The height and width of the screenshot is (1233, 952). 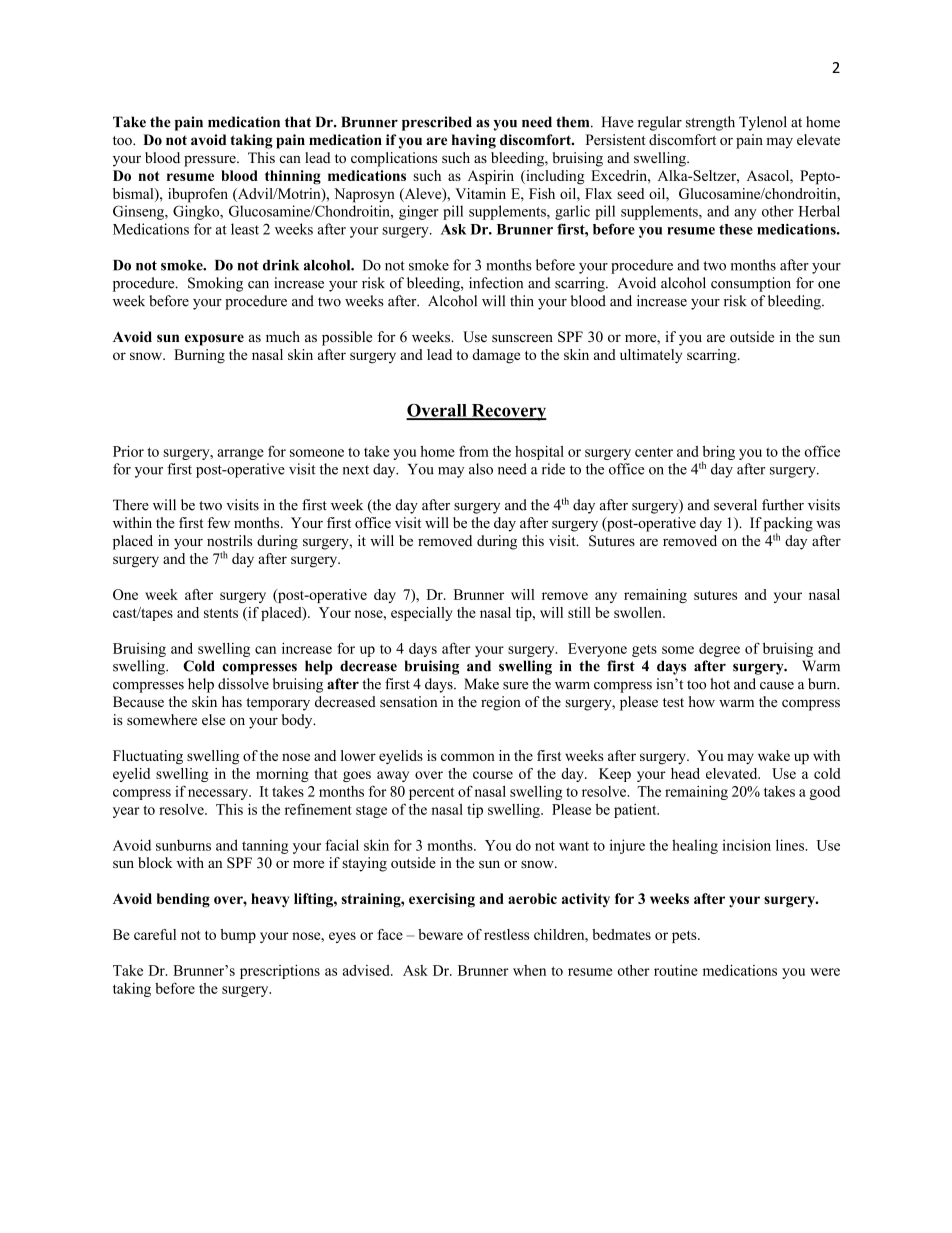 What do you see at coordinates (245, 229) in the screenshot?
I see `least` at bounding box center [245, 229].
